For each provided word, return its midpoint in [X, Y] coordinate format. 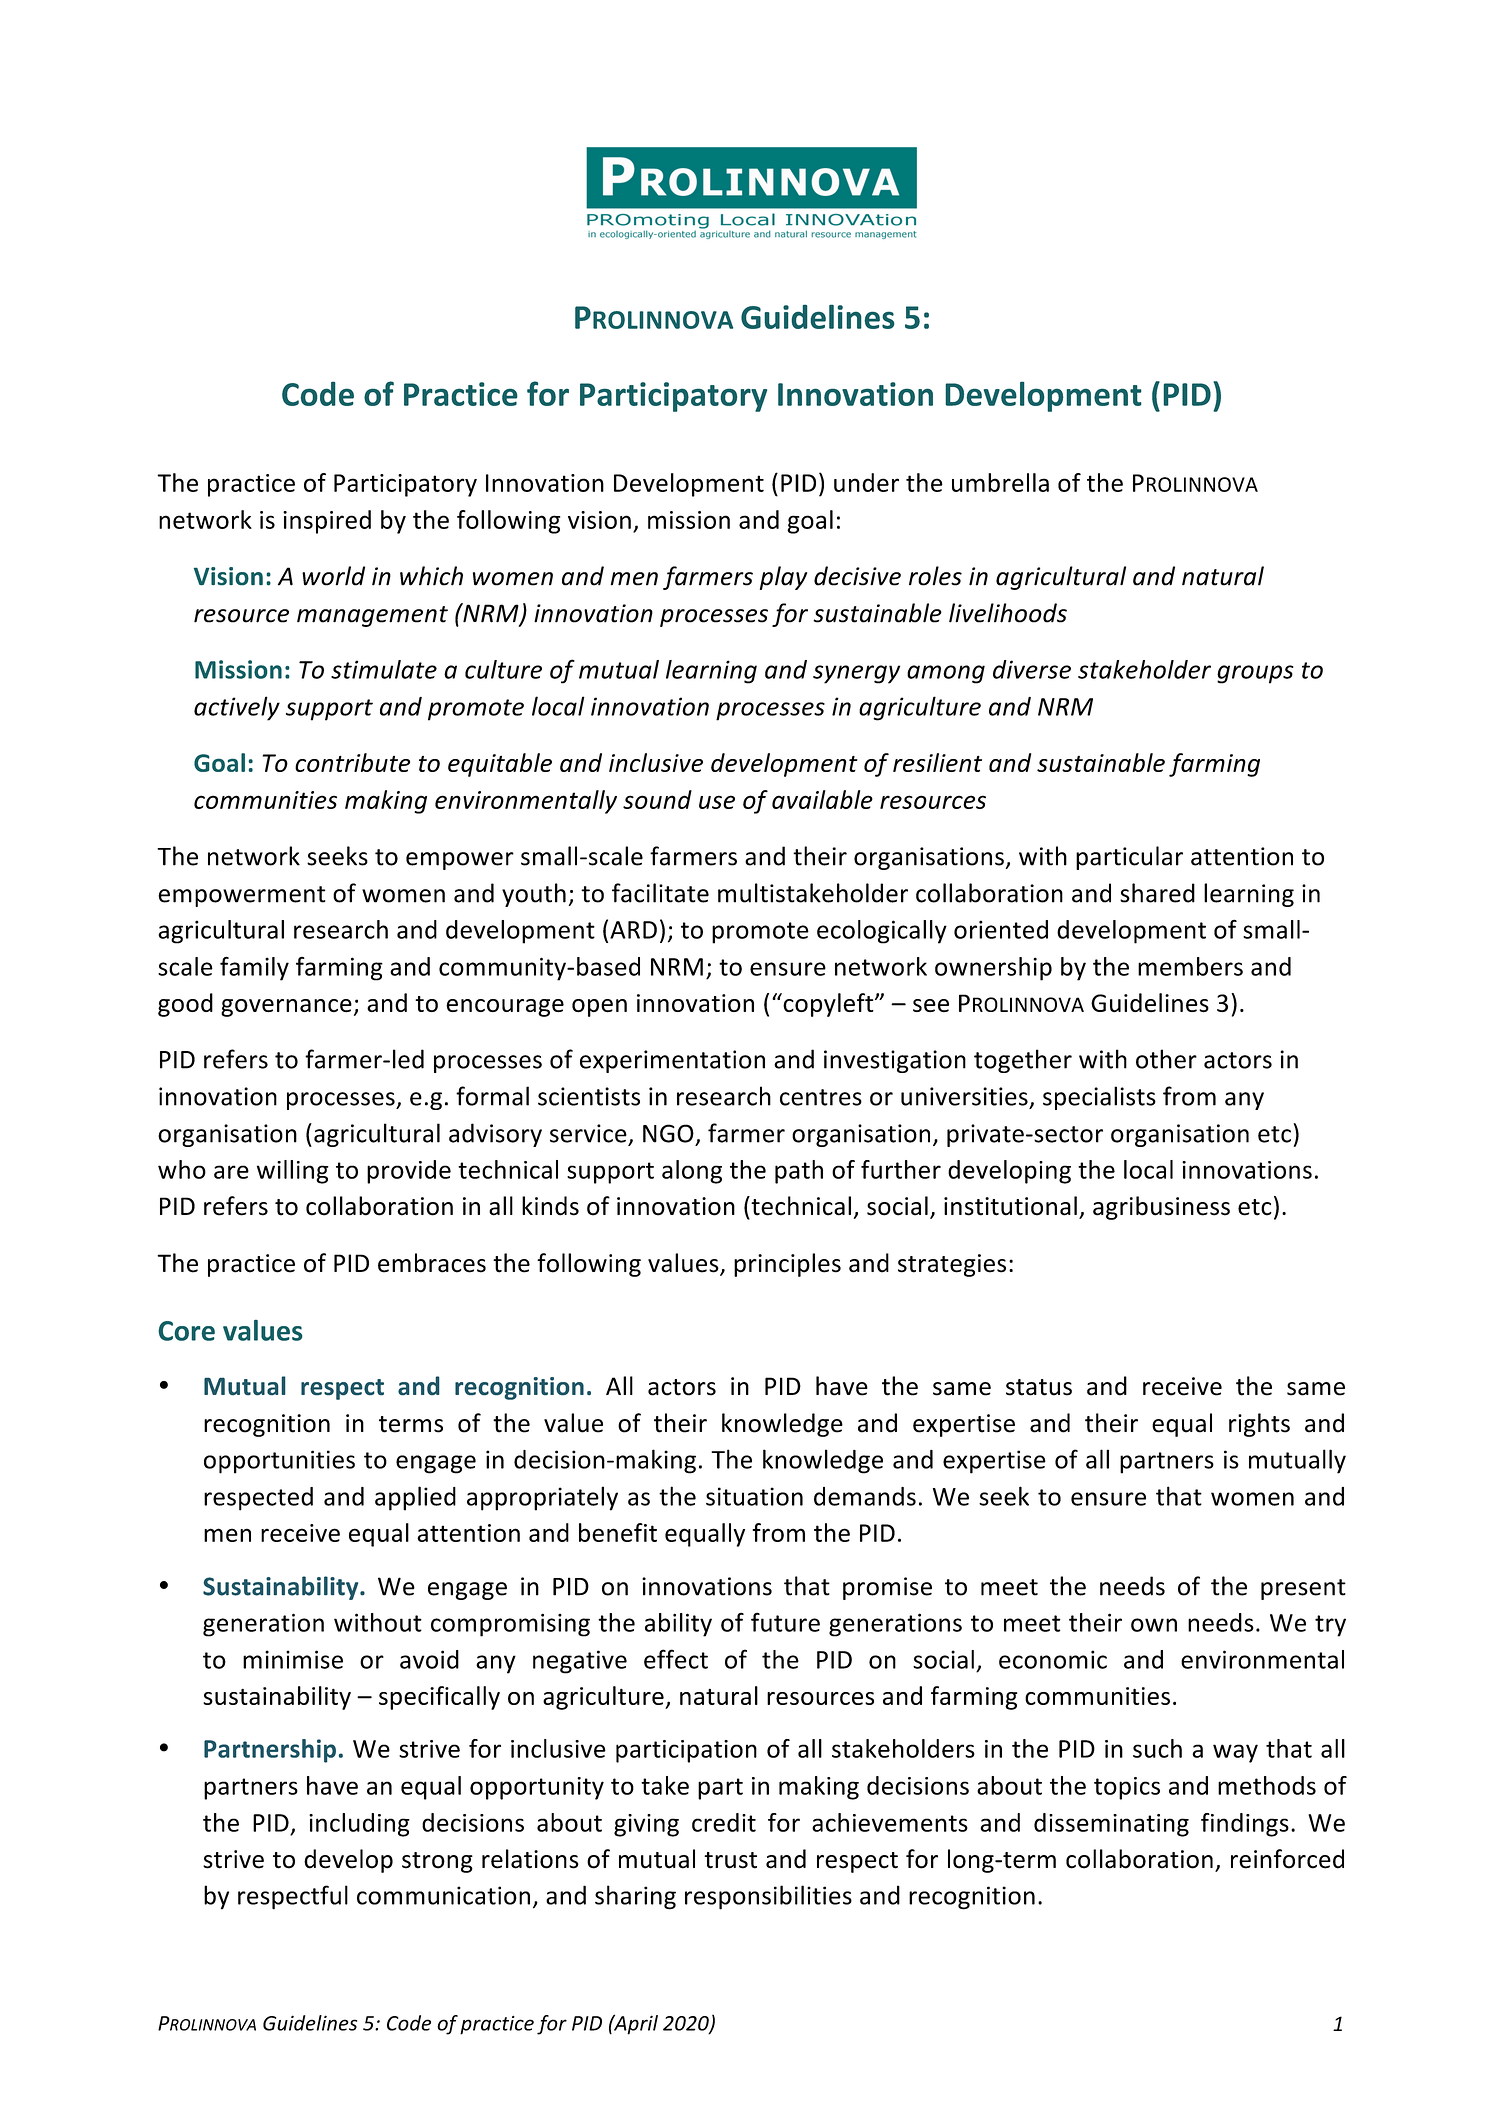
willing [293, 1172]
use [717, 802]
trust [730, 1860]
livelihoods [1008, 613]
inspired [327, 522]
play [783, 578]
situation [754, 1496]
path [799, 1172]
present [1303, 1589]
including [359, 1825]
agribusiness [1161, 1208]
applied [415, 1498]
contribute [352, 762]
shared [1157, 893]
